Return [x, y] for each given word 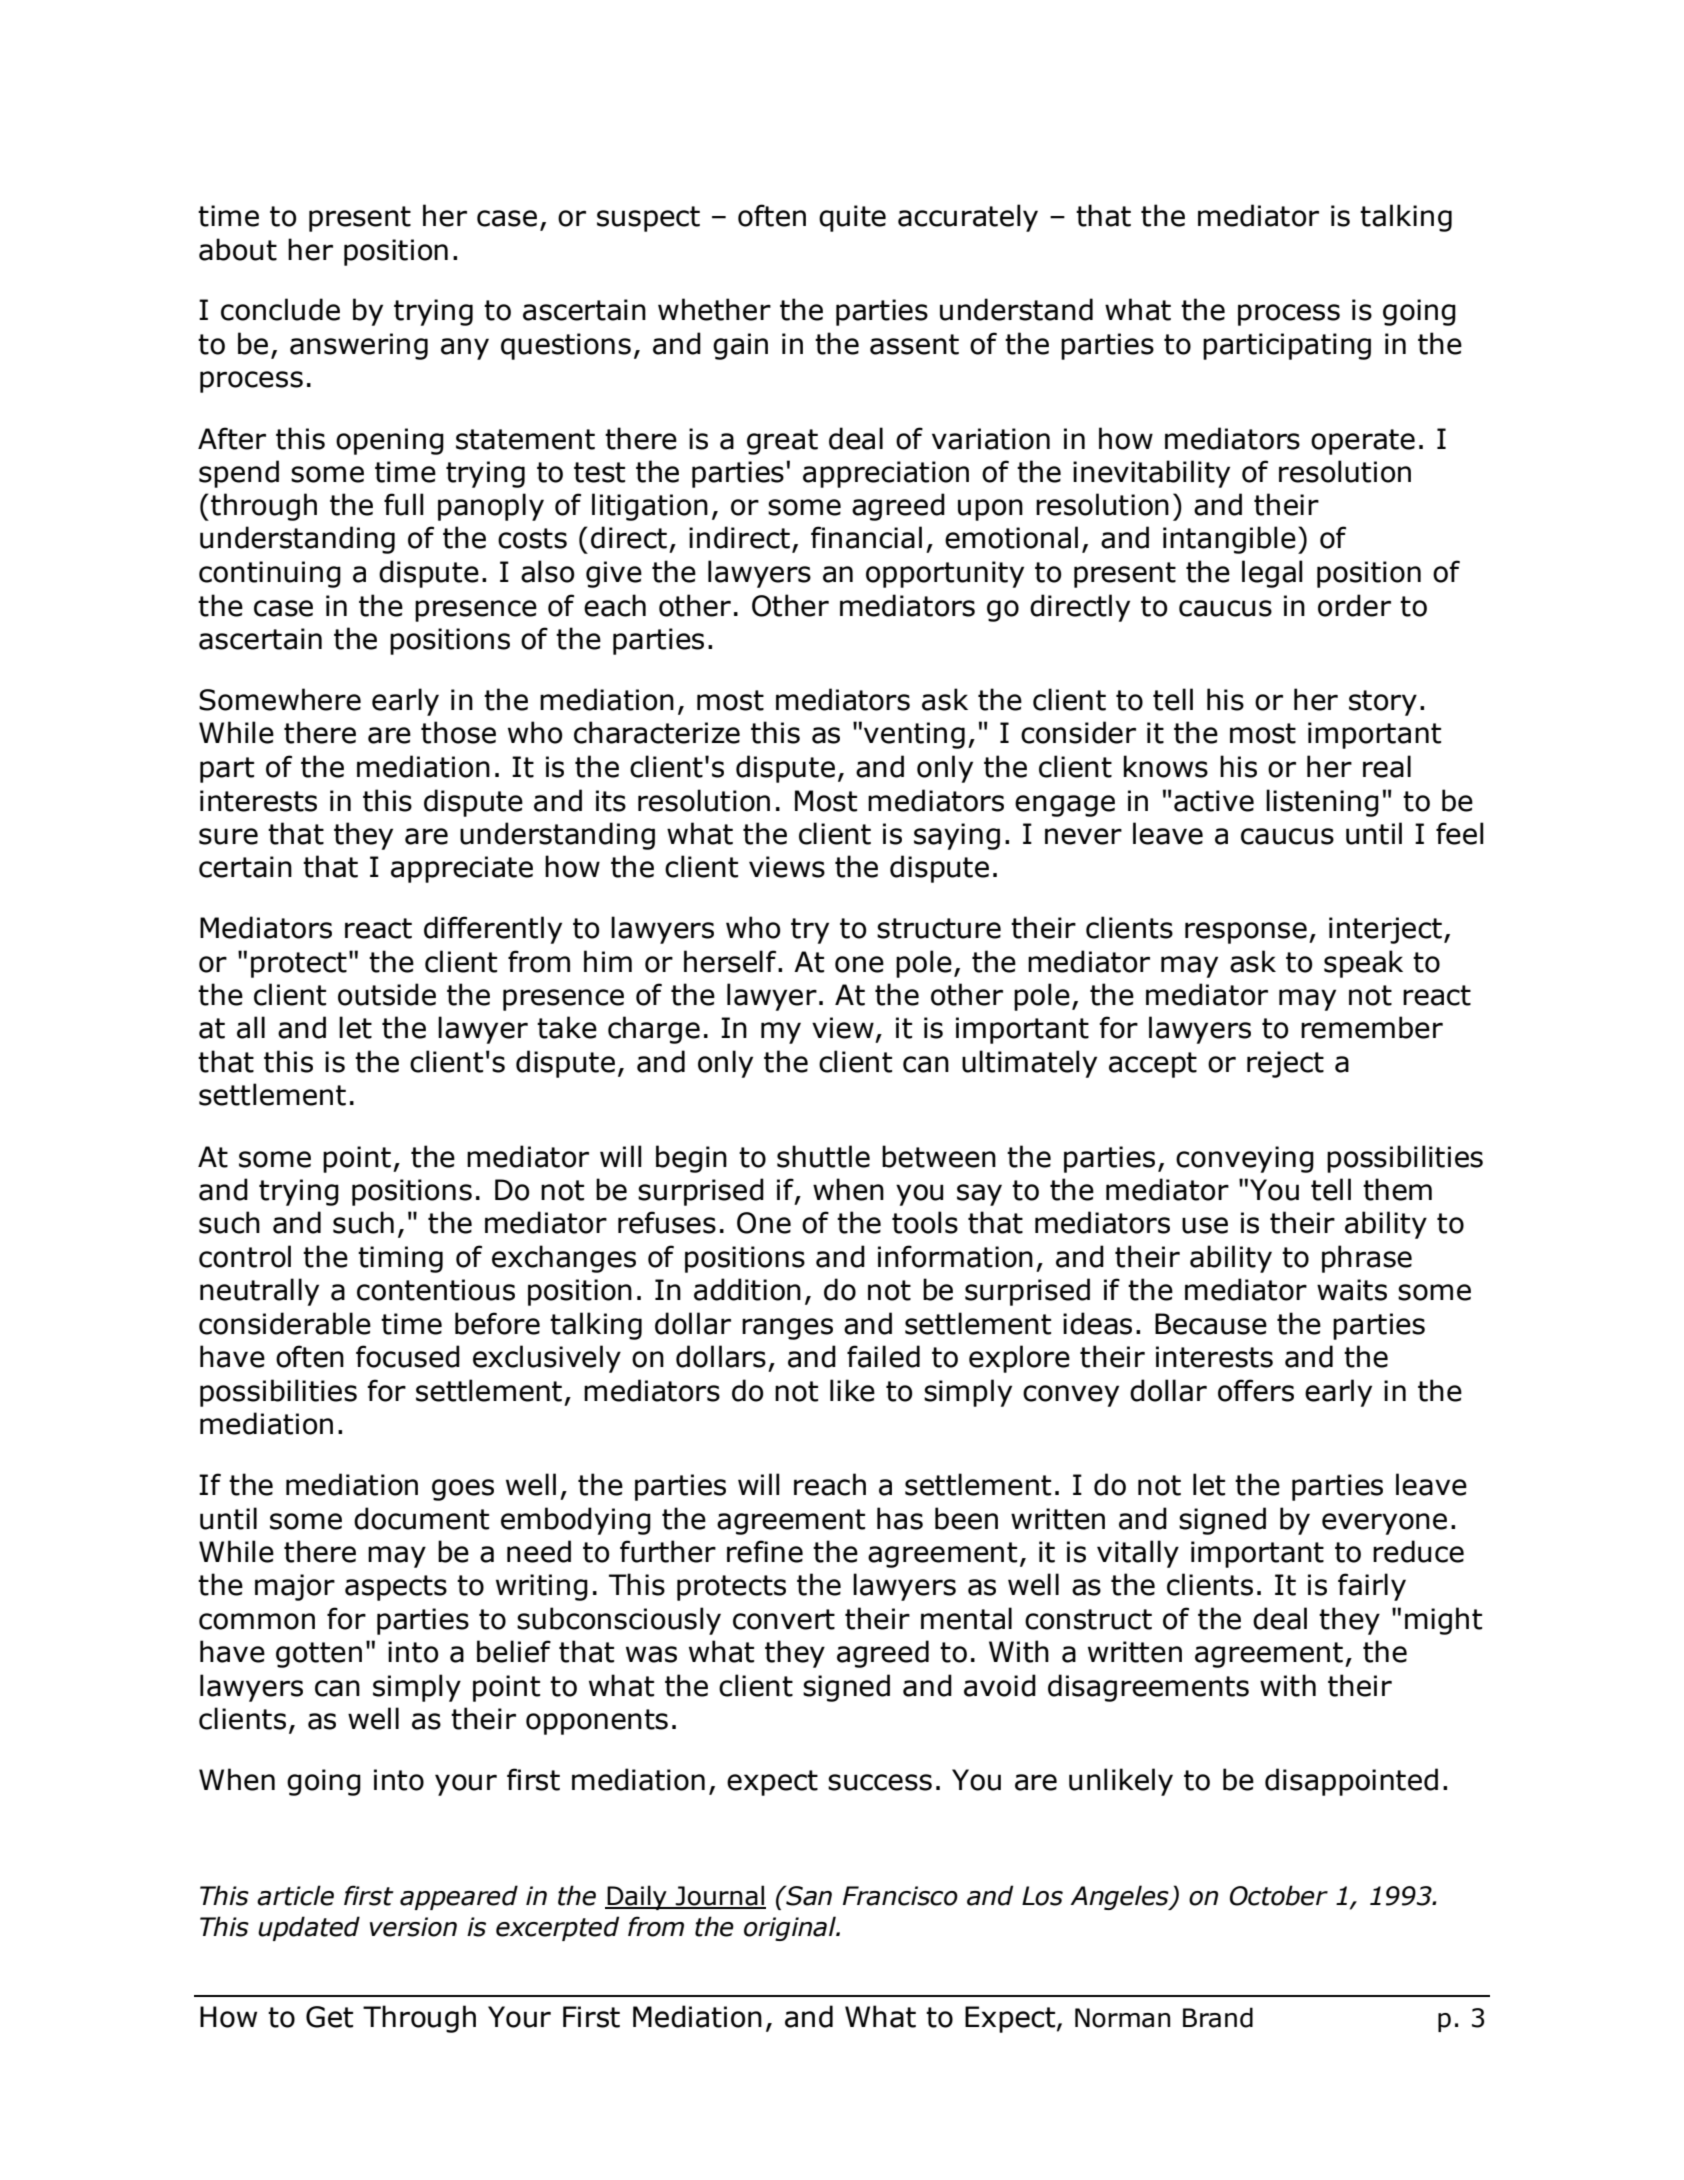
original [791, 1928]
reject [1285, 1064]
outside [387, 994]
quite [852, 218]
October [1279, 1895]
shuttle [823, 1156]
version [413, 1927]
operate [1363, 442]
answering [359, 346]
